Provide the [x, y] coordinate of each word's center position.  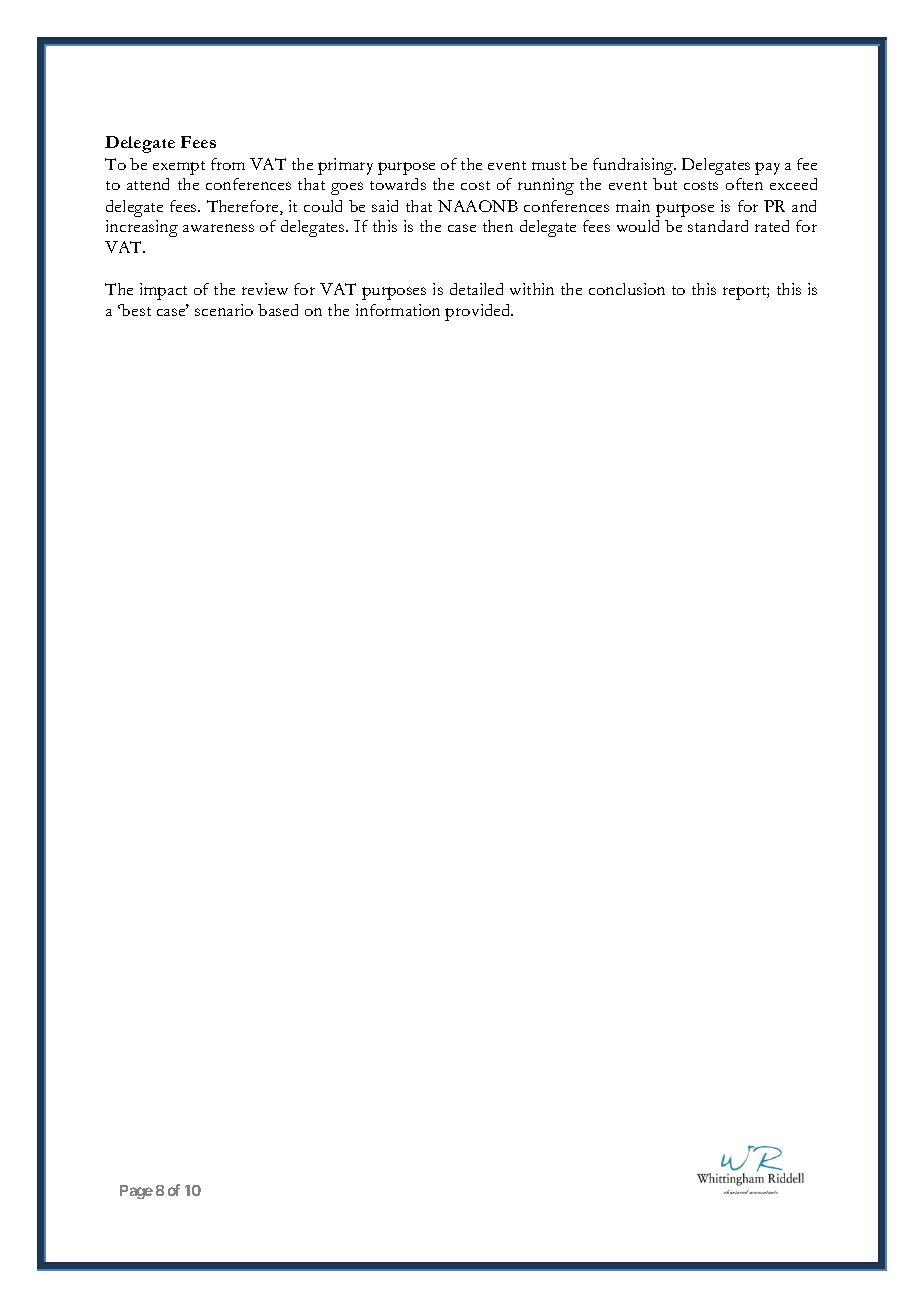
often [744, 184]
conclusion [627, 289]
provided [479, 312]
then [498, 226]
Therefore [244, 207]
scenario [224, 310]
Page [136, 1192]
